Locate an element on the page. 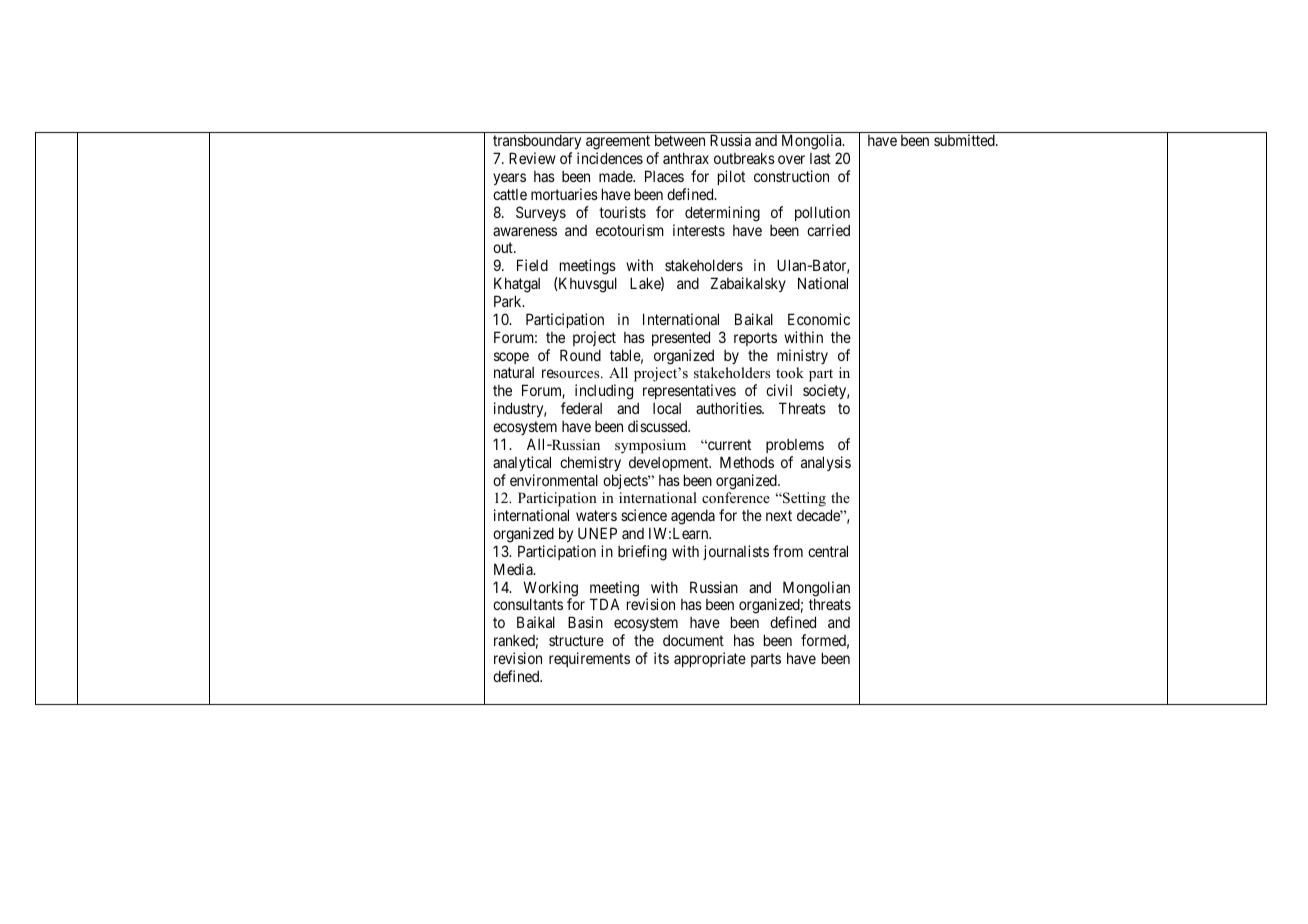 This page has height=924, width=1308. structure is located at coordinates (576, 640).
